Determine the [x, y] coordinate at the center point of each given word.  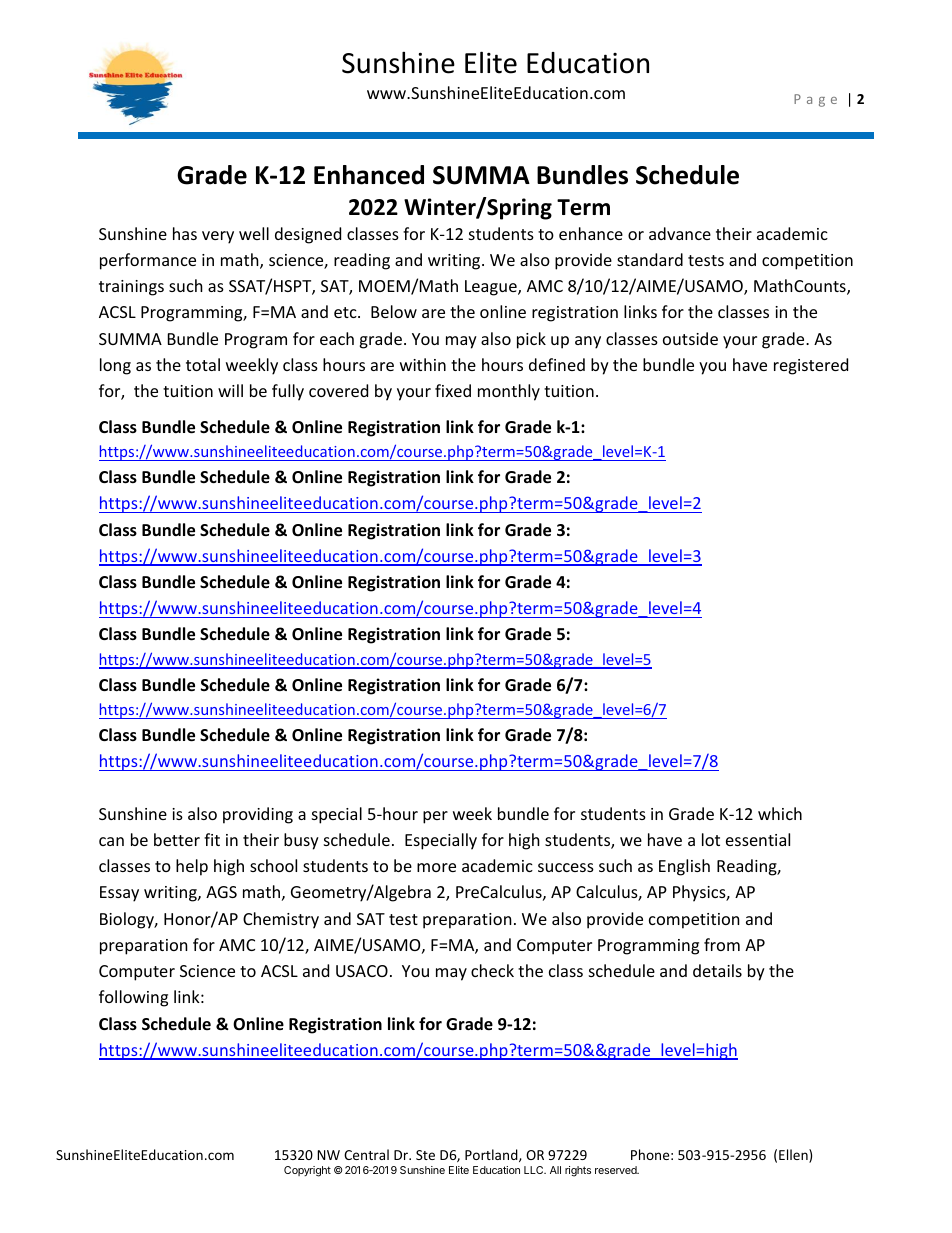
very [218, 237]
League [492, 288]
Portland [492, 1155]
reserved [617, 1170]
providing [258, 815]
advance [680, 233]
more [436, 867]
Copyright [307, 1171]
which [780, 813]
